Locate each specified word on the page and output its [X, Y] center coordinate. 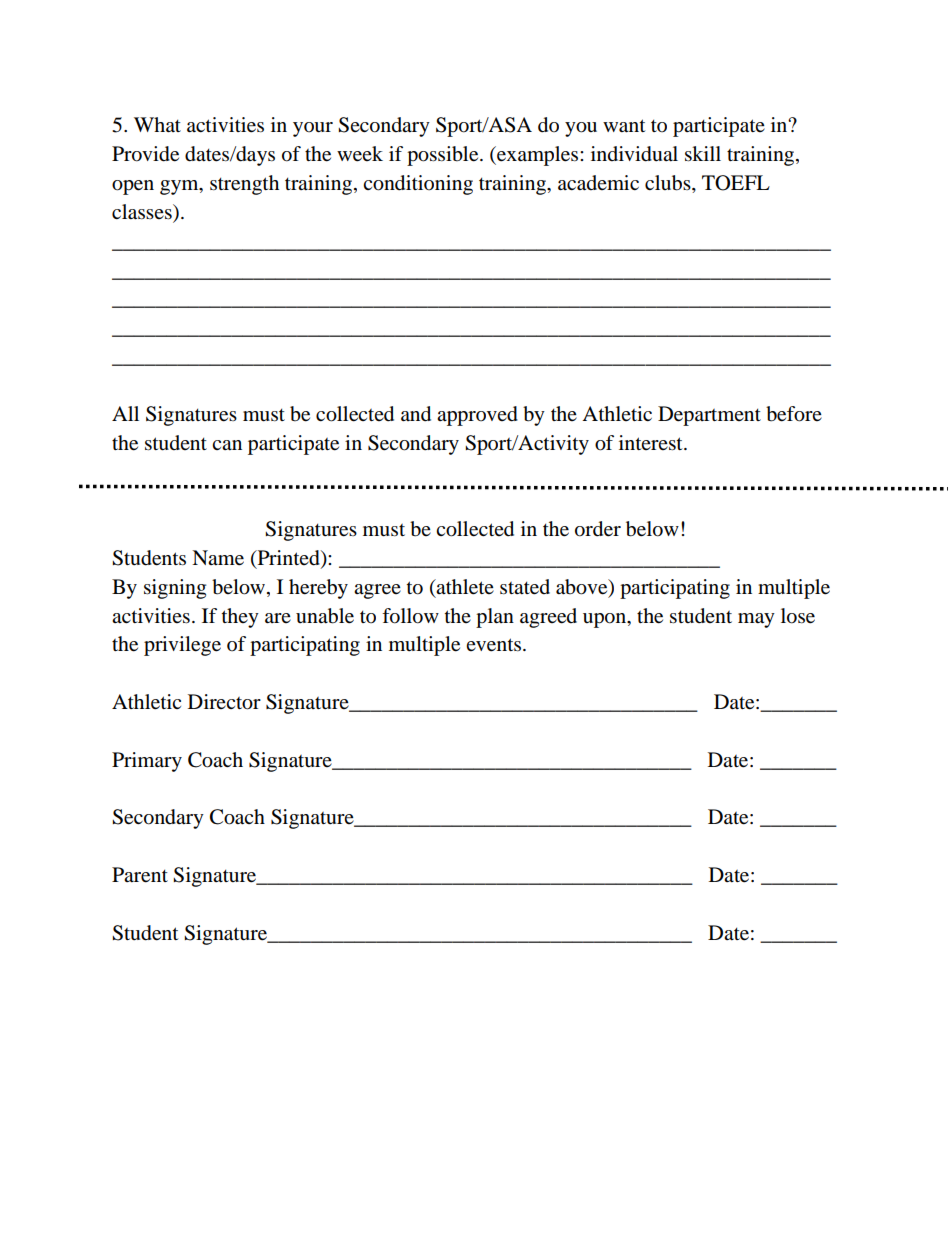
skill [703, 154]
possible [444, 156]
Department [709, 416]
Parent [140, 875]
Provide [145, 154]
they [240, 618]
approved [477, 416]
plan [495, 618]
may [756, 620]
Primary [147, 762]
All [125, 413]
